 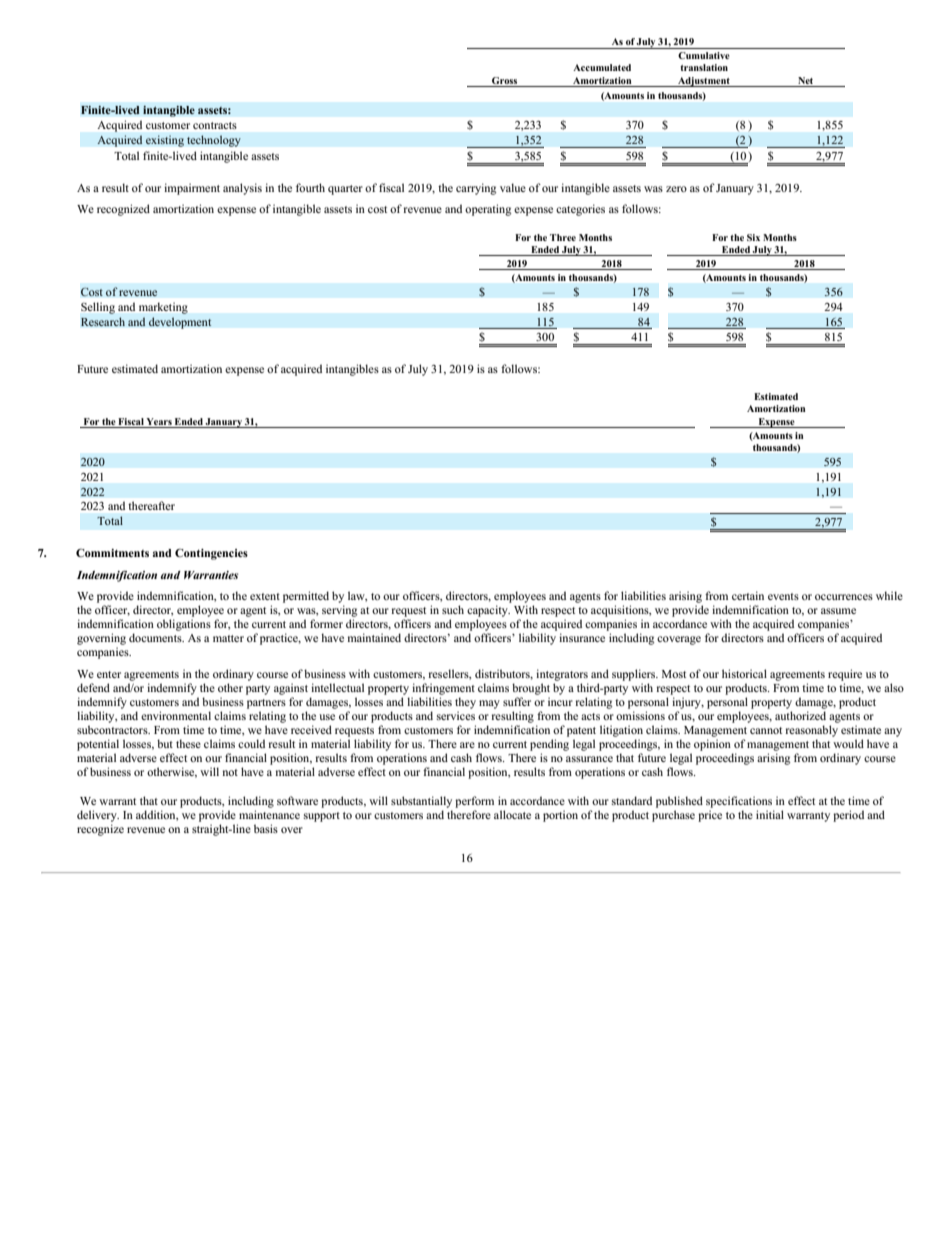 What do you see at coordinates (488, 611) in the document?
I see `capacity` at bounding box center [488, 611].
